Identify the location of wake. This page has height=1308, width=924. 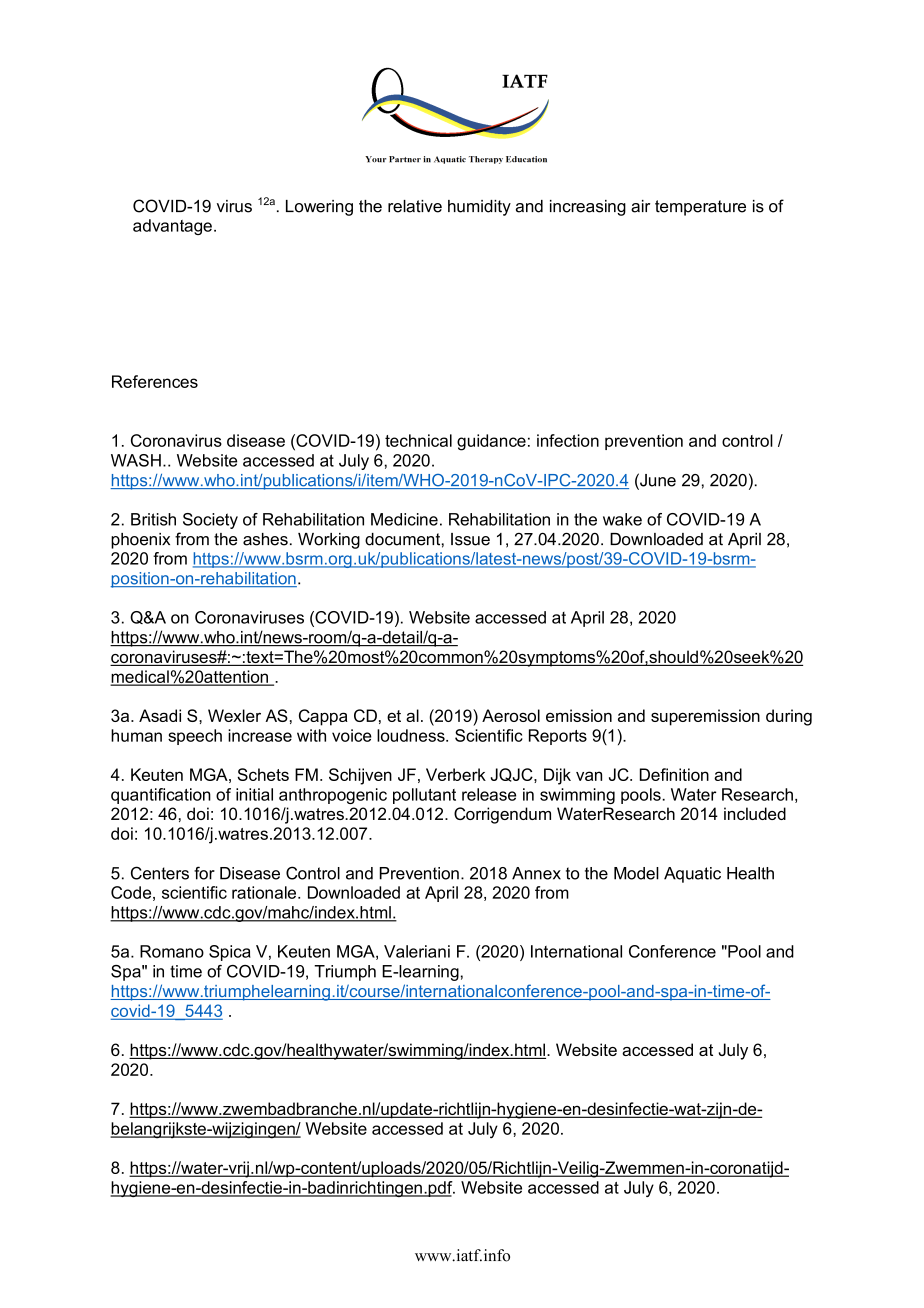
(622, 519).
